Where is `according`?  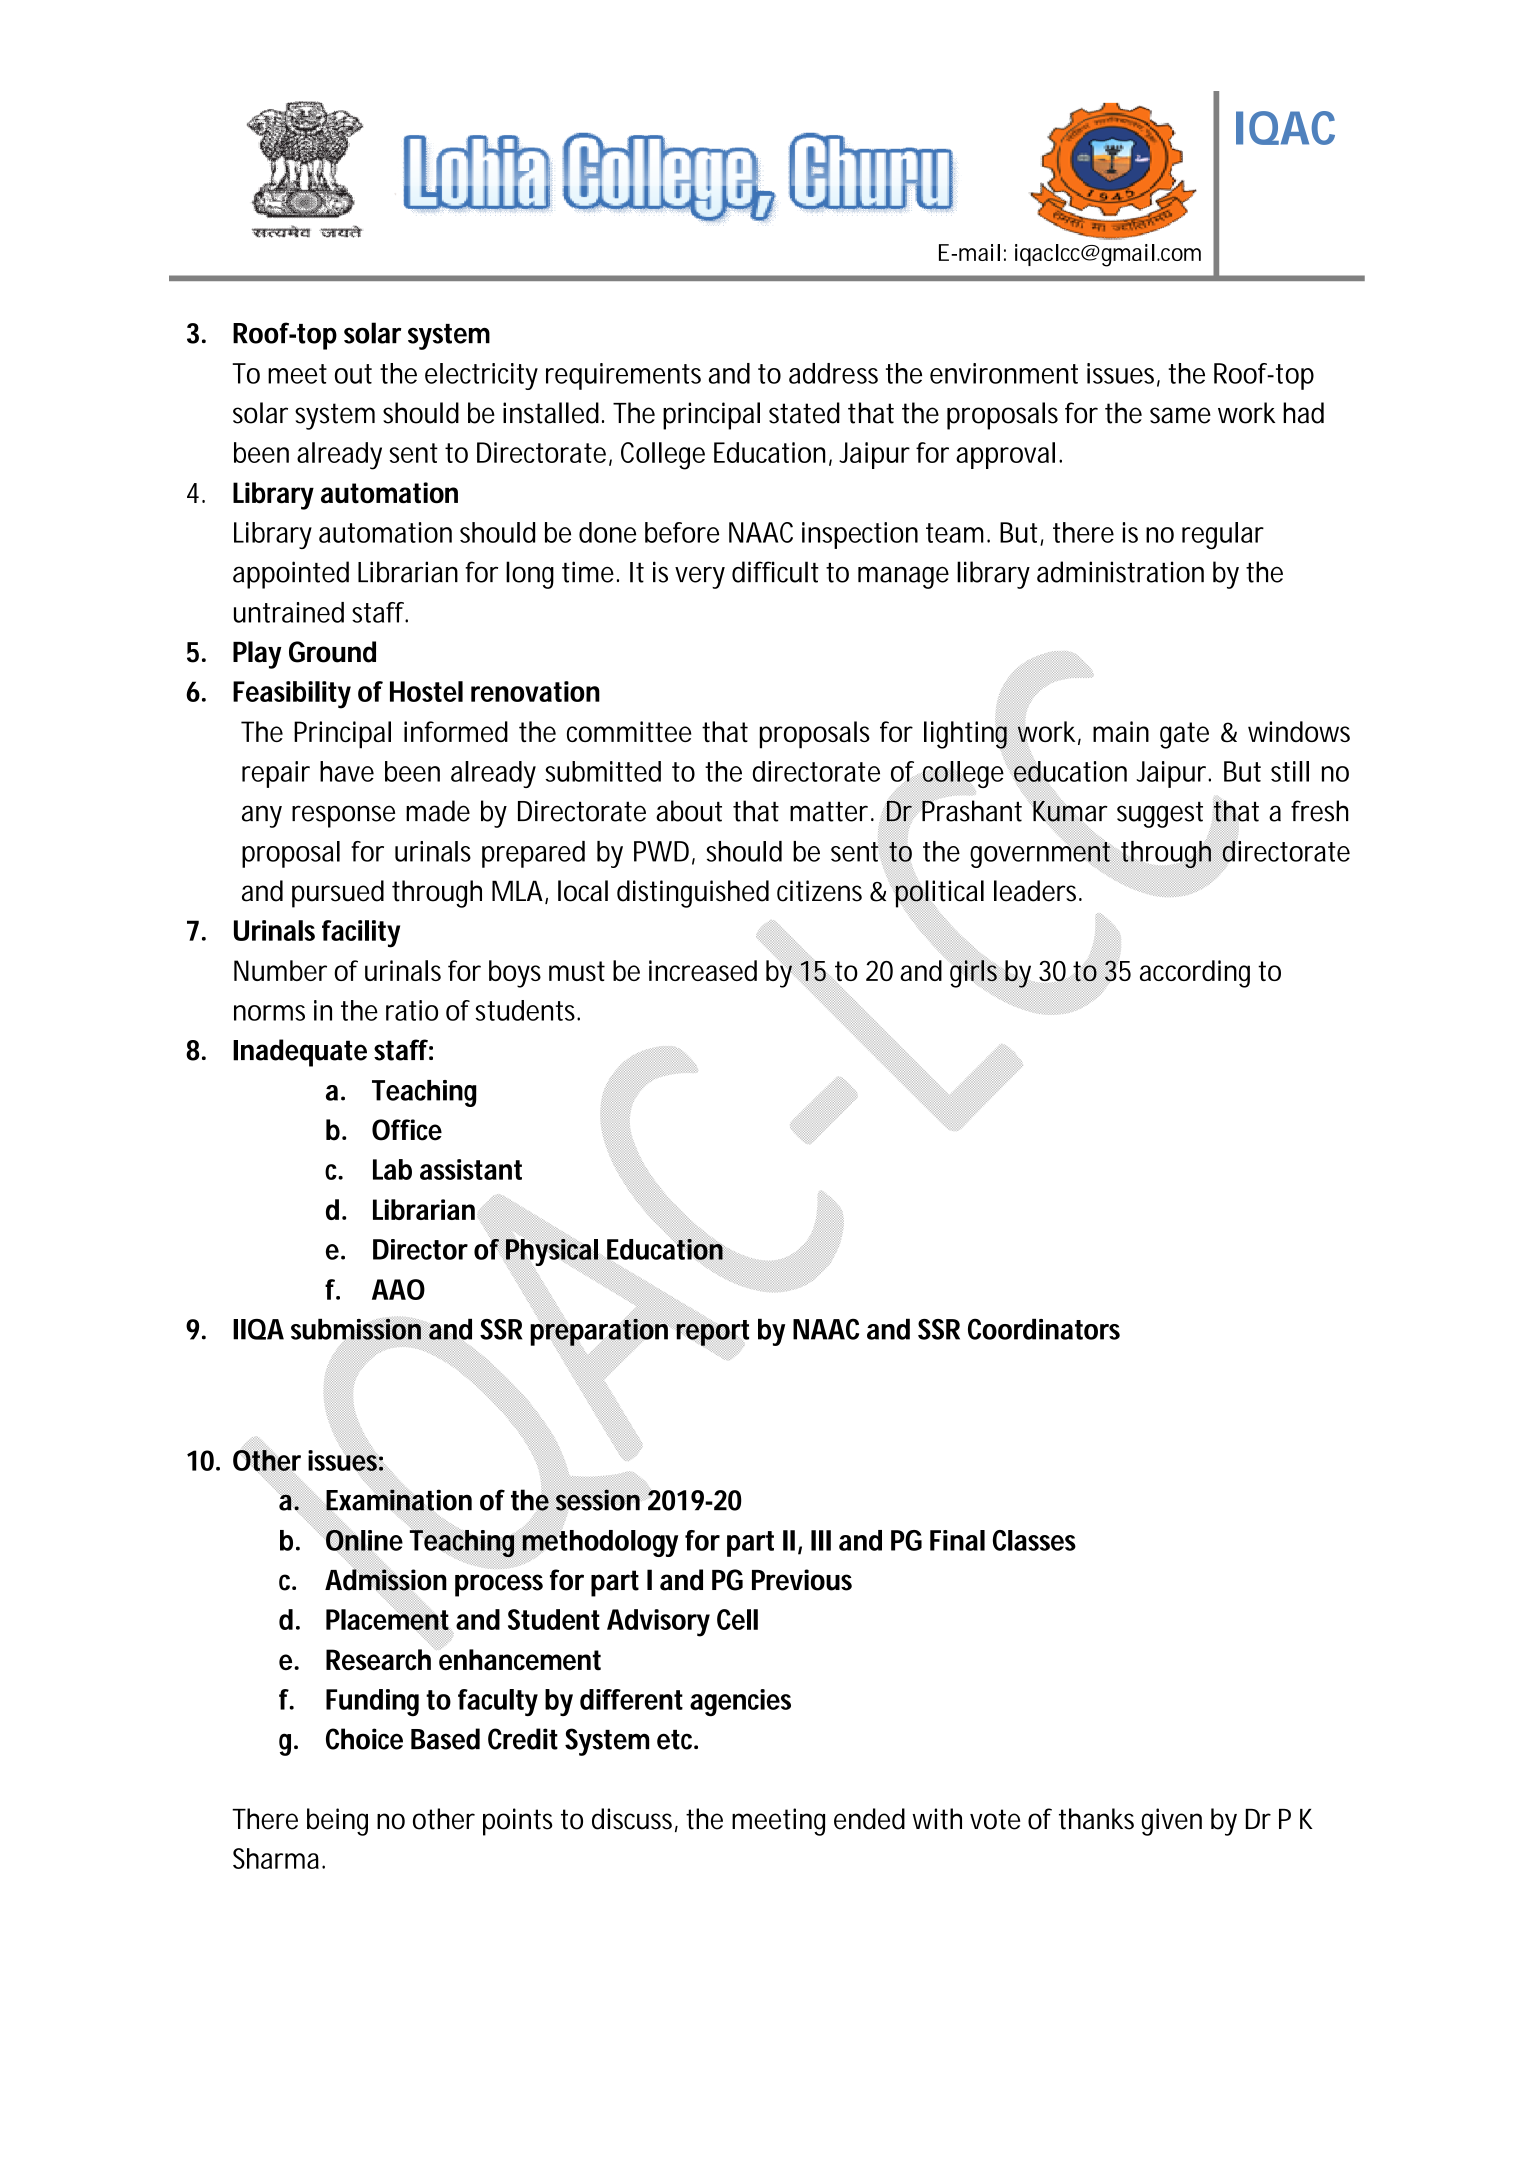 according is located at coordinates (1195, 974).
